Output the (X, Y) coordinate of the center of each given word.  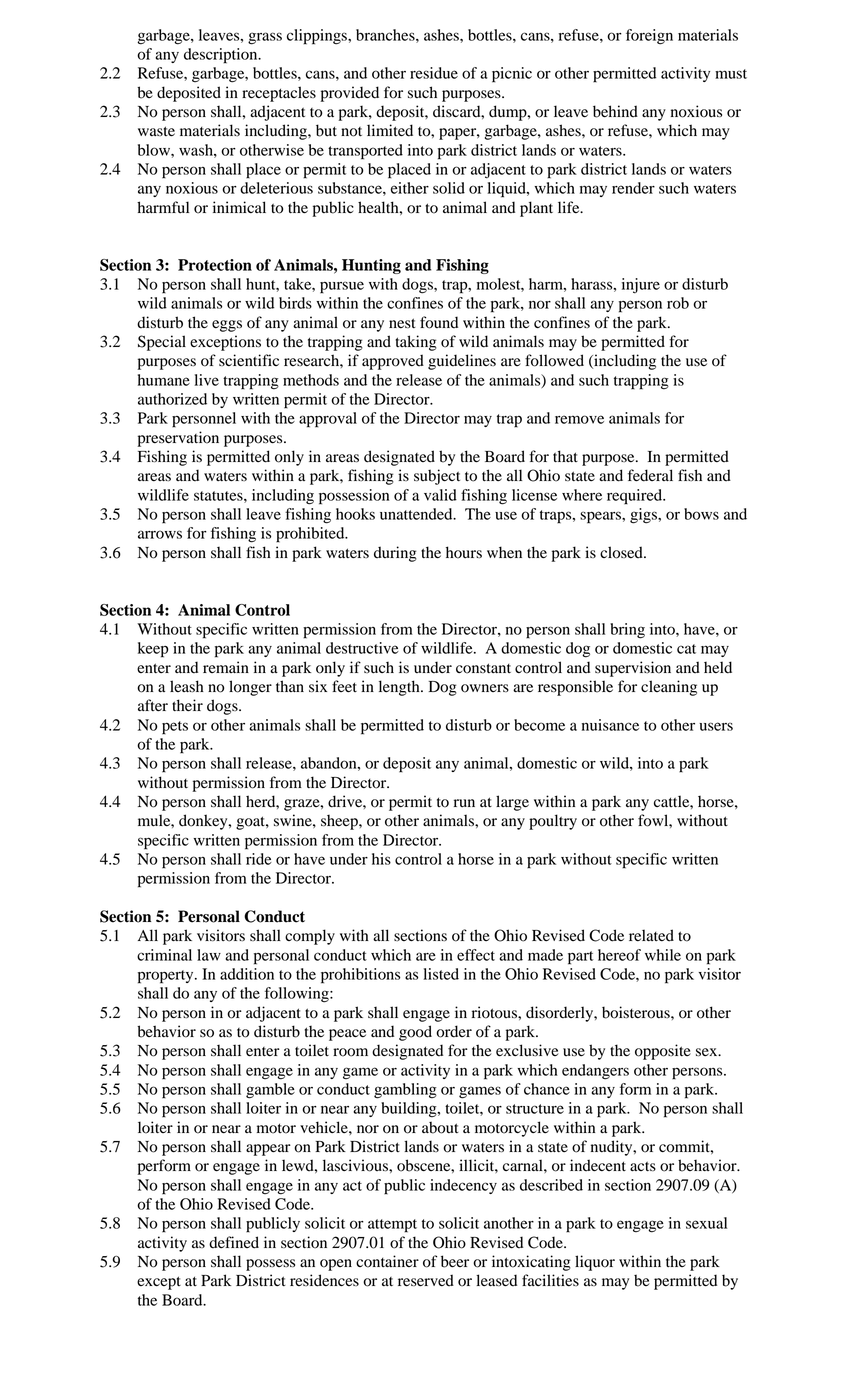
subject (437, 477)
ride (259, 859)
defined (234, 1242)
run (464, 803)
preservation (178, 439)
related (651, 935)
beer (455, 1261)
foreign (649, 37)
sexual (706, 1223)
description (222, 56)
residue (434, 73)
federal (650, 475)
